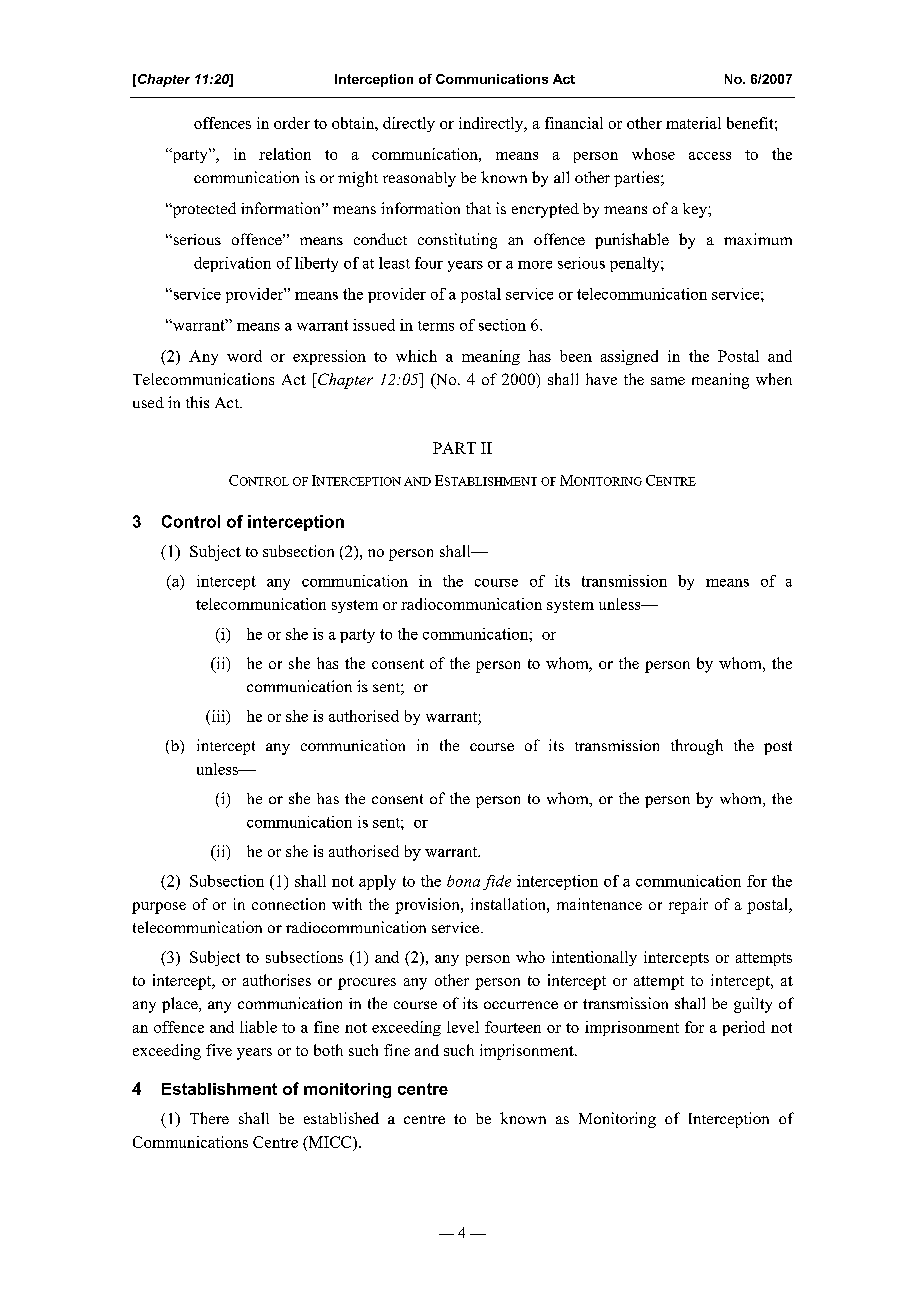 The image size is (924, 1308). What do you see at coordinates (419, 179) in the image?
I see `reasonably` at bounding box center [419, 179].
